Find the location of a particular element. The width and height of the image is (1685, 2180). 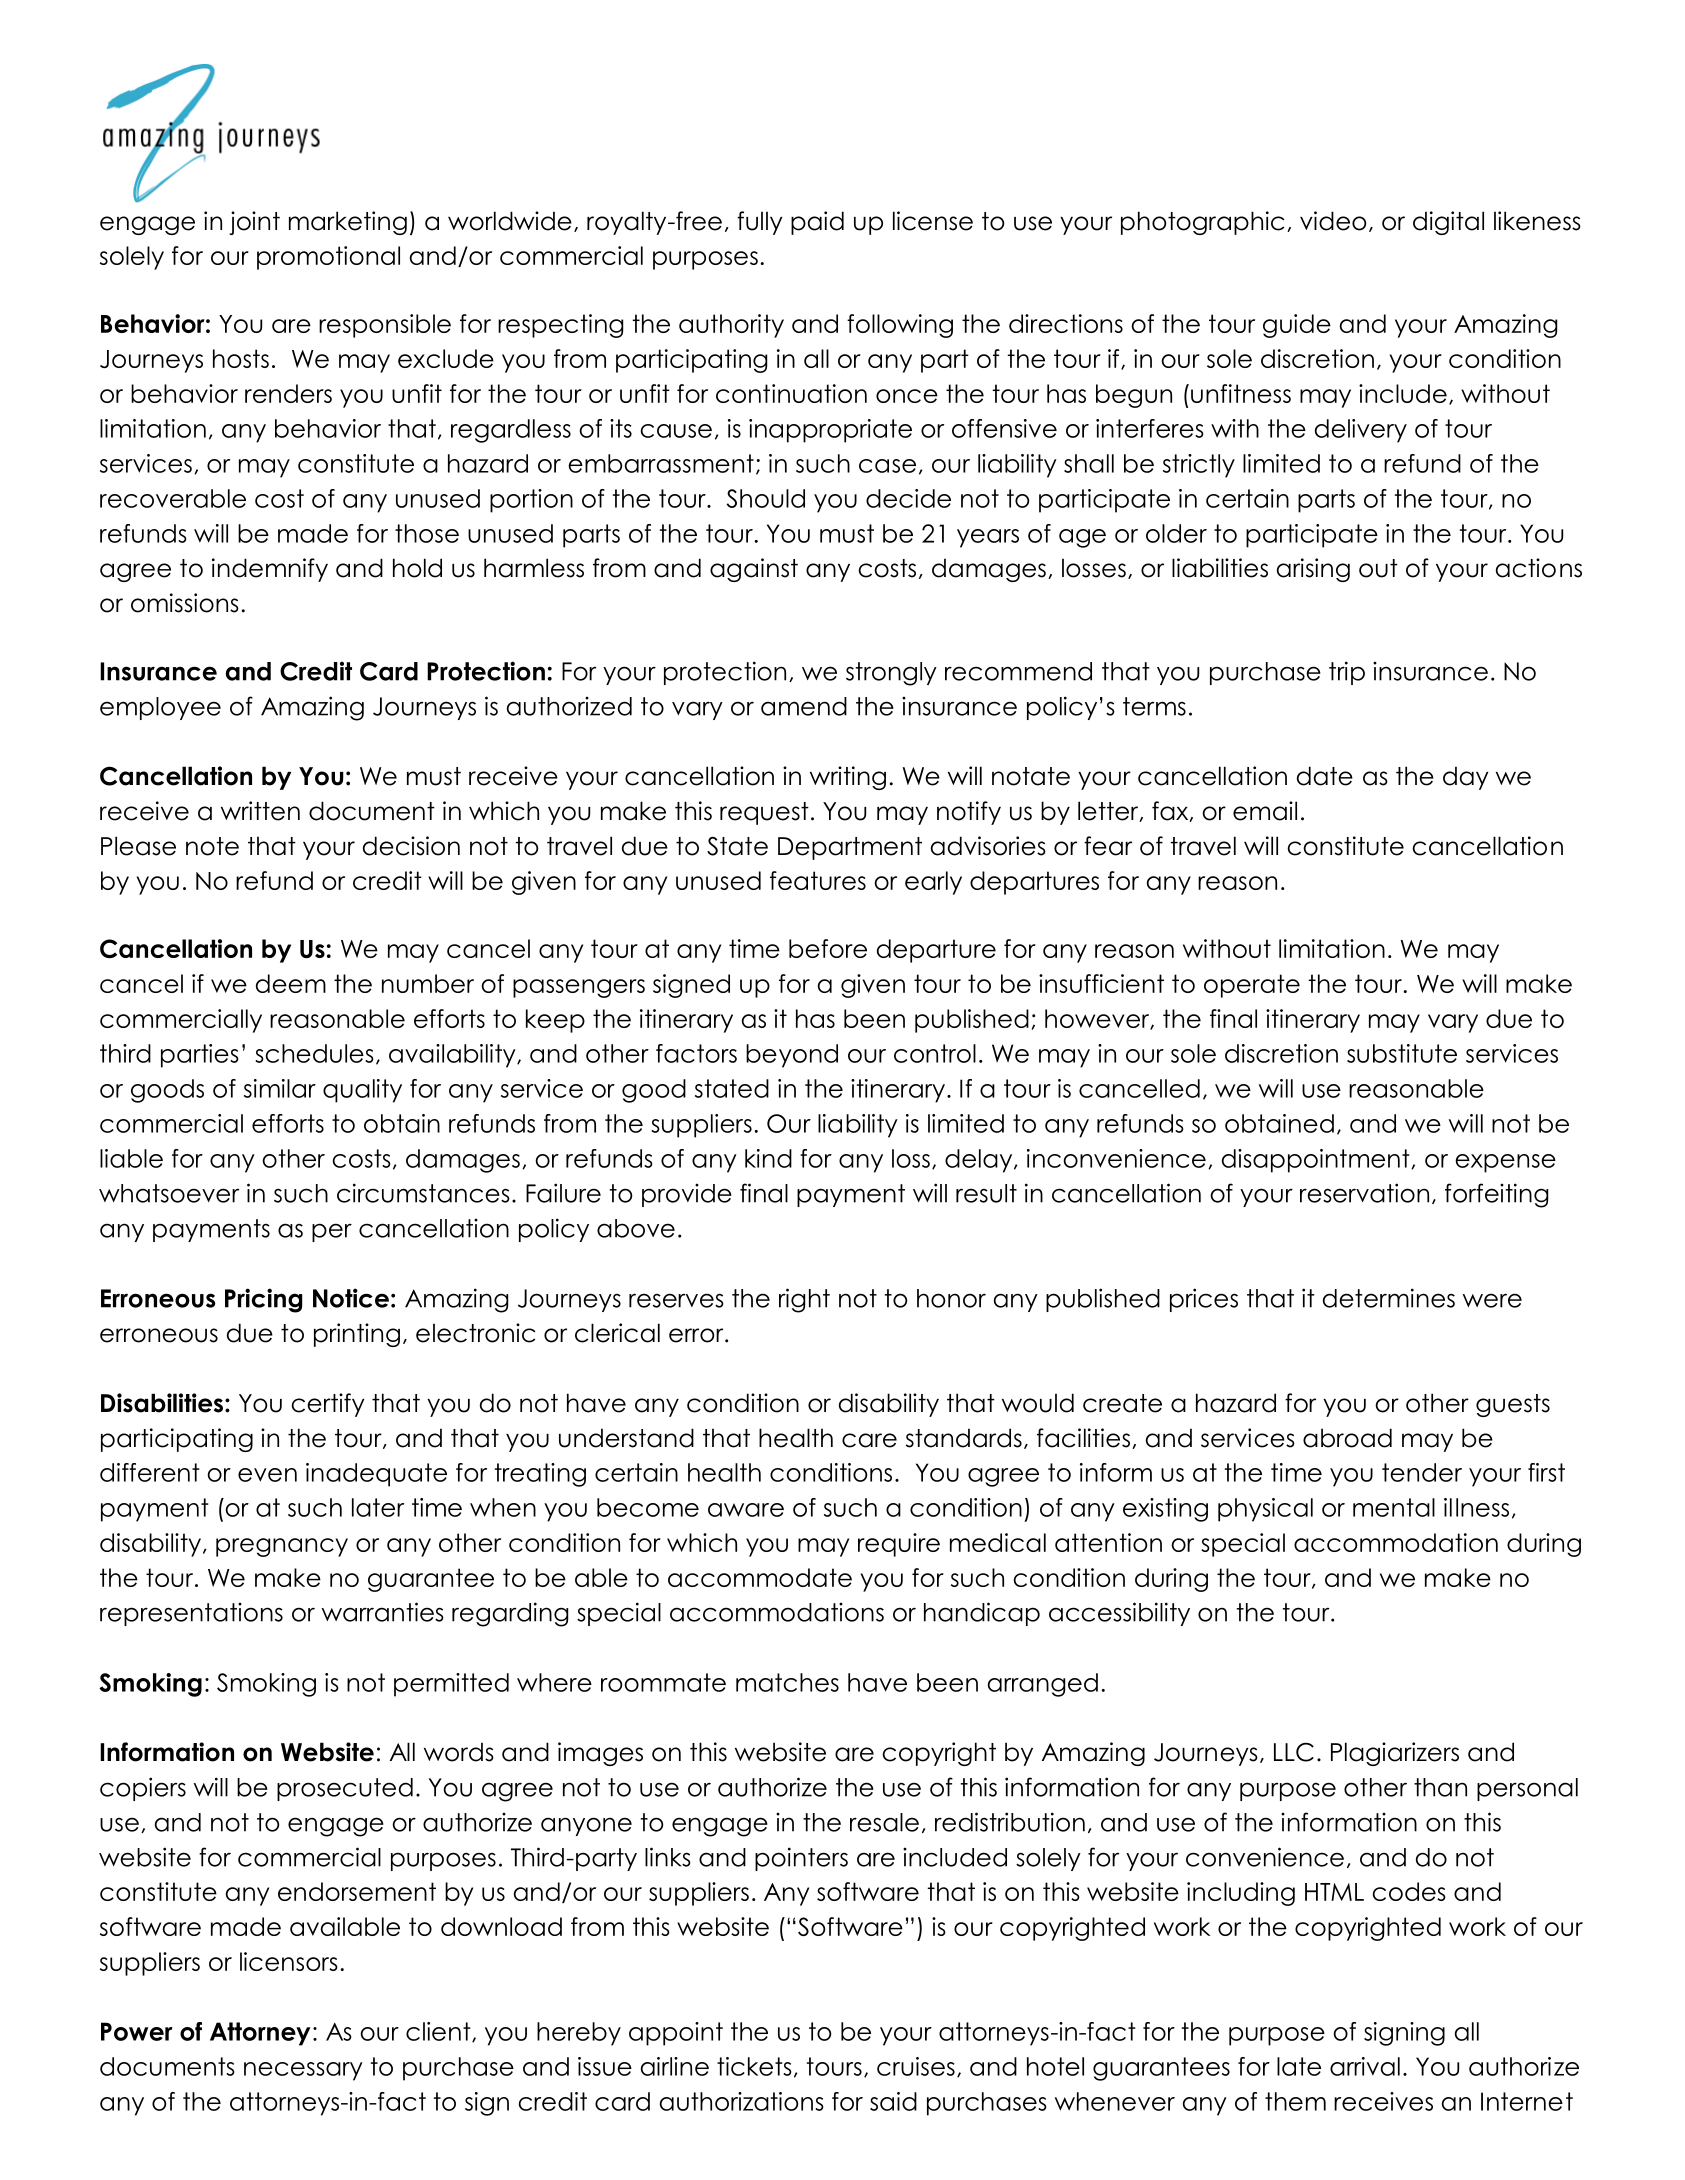

necessary is located at coordinates (303, 2071).
